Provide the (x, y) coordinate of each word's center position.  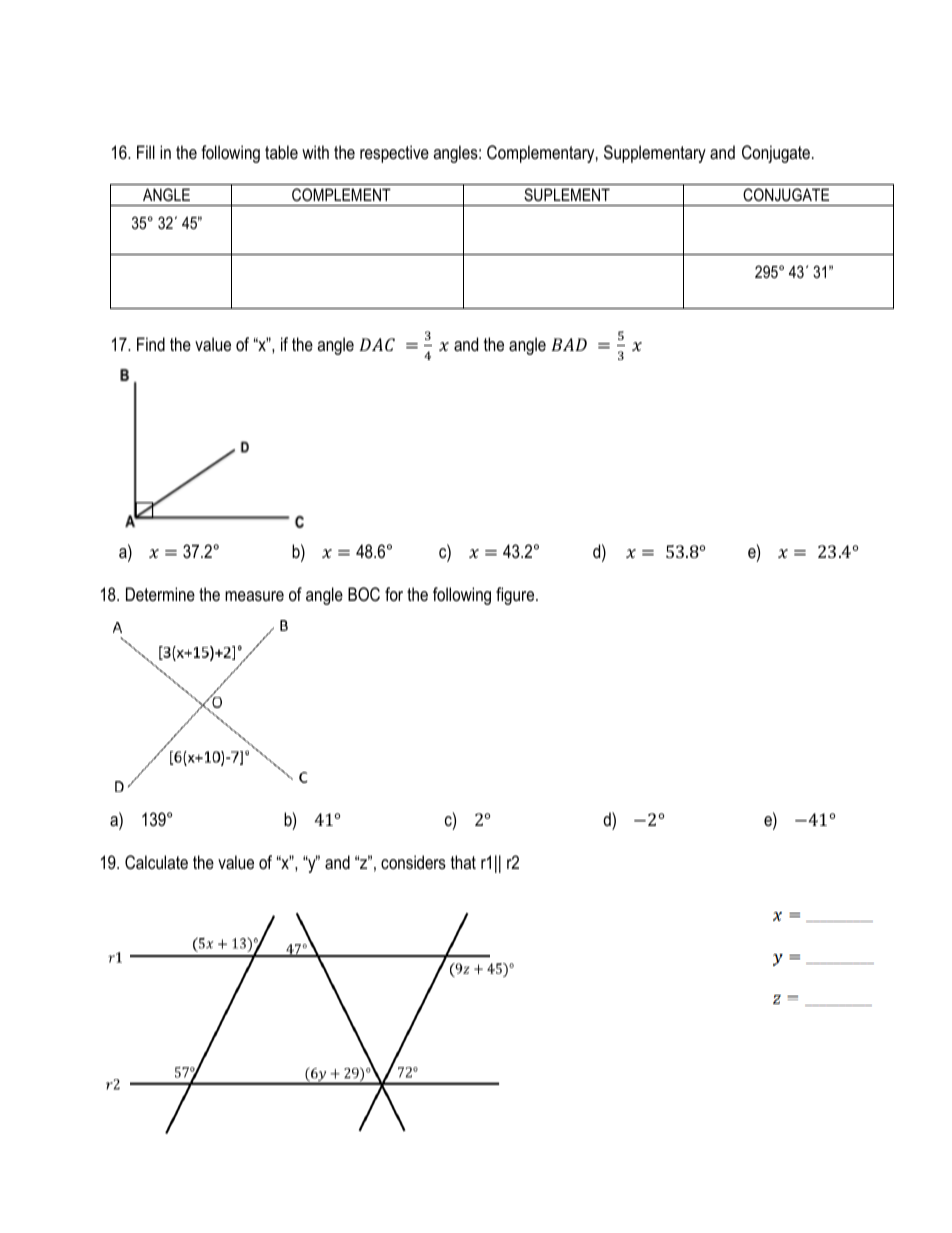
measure (254, 596)
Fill (146, 152)
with (315, 152)
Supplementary (655, 154)
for (394, 594)
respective (394, 154)
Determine (160, 594)
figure (516, 596)
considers (413, 862)
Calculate (156, 862)
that (463, 862)
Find (151, 344)
